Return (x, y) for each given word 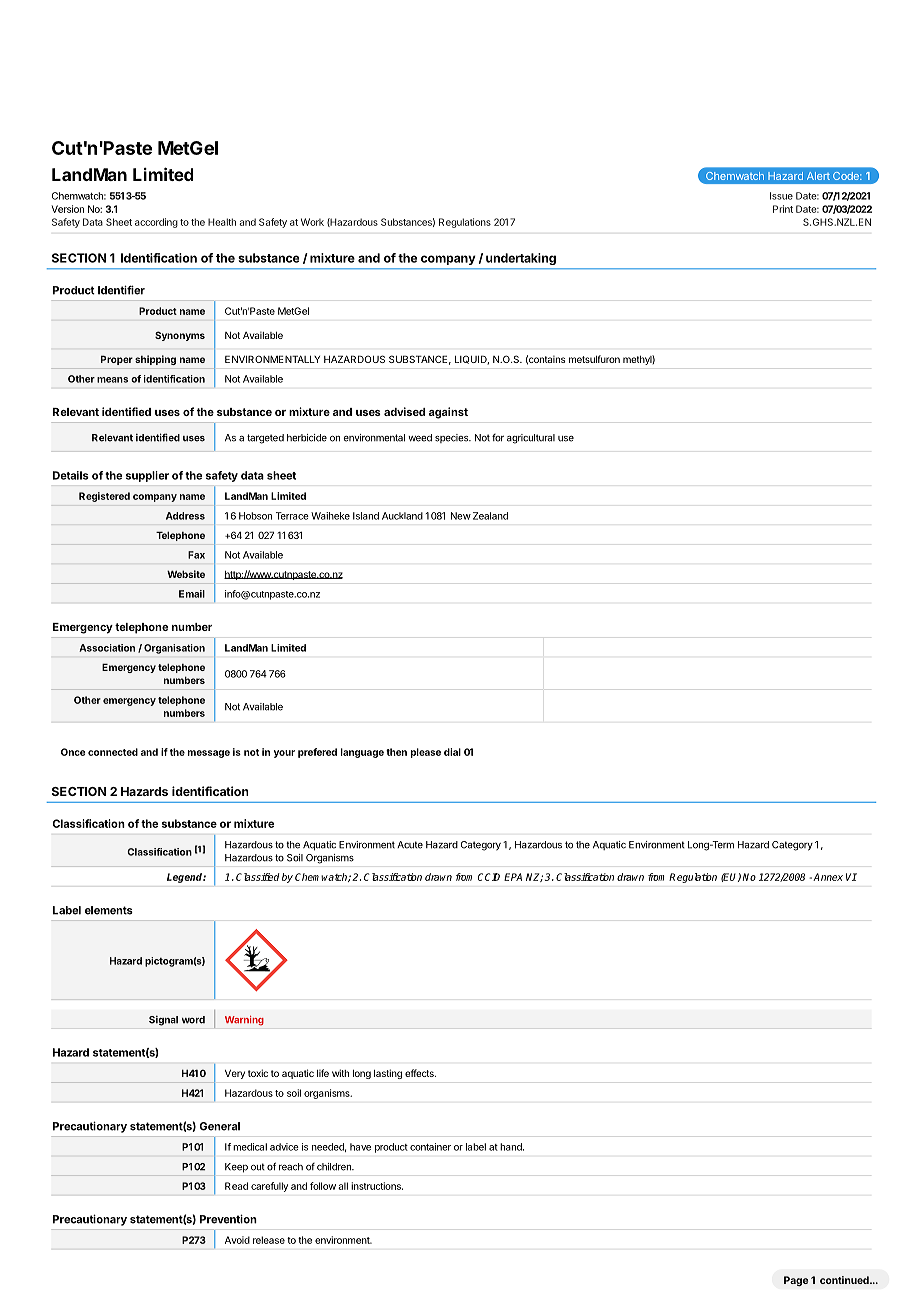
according (156, 223)
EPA (513, 877)
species (453, 438)
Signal (163, 1021)
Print (783, 209)
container (430, 1147)
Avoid (237, 1240)
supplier (147, 476)
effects (420, 1073)
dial (452, 752)
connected (113, 752)
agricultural (531, 439)
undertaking (521, 259)
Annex (828, 877)
